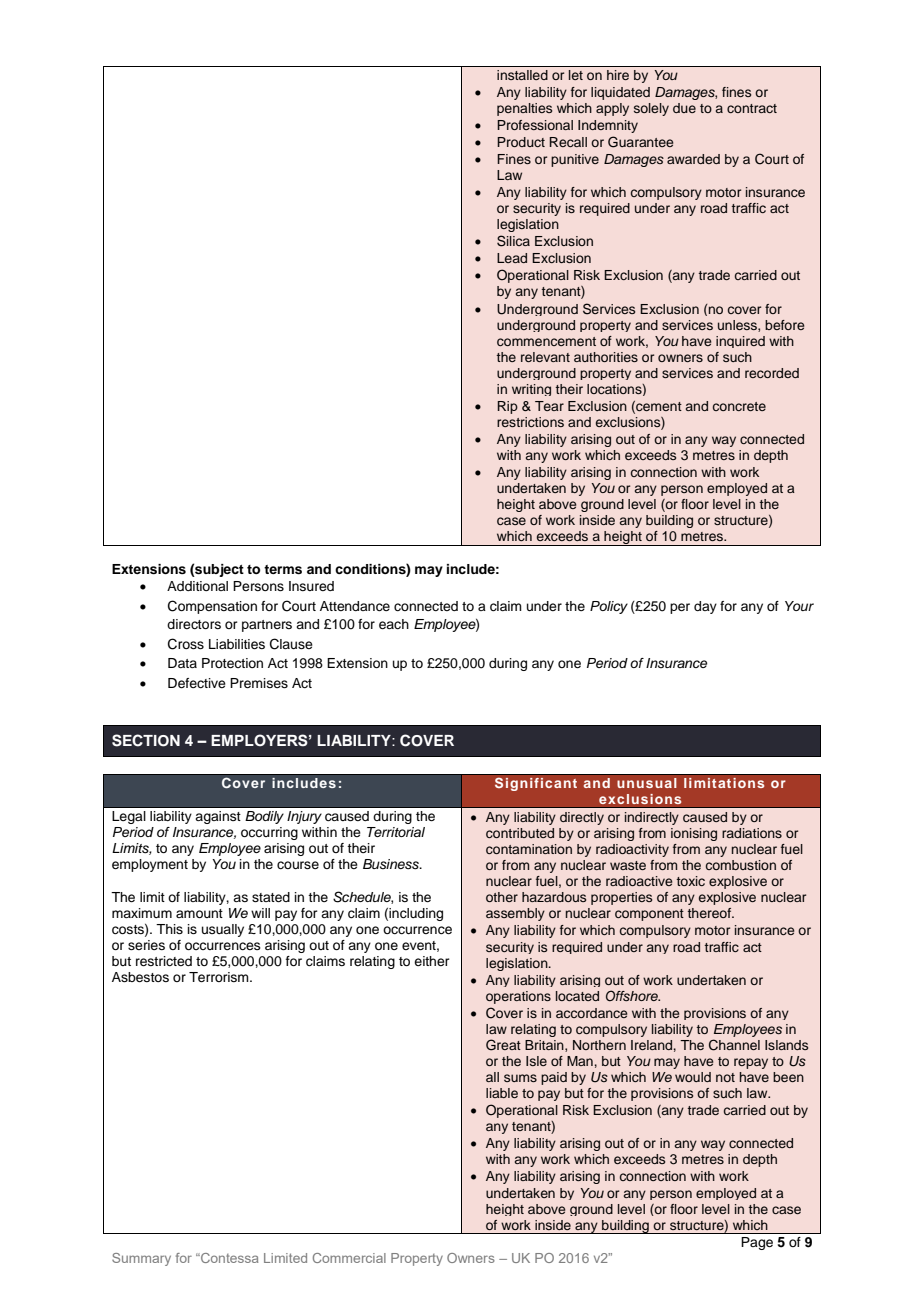 Image resolution: width=924 pixels, height=1308 pixels. What do you see at coordinates (141, 1259) in the screenshot?
I see `Summary` at bounding box center [141, 1259].
